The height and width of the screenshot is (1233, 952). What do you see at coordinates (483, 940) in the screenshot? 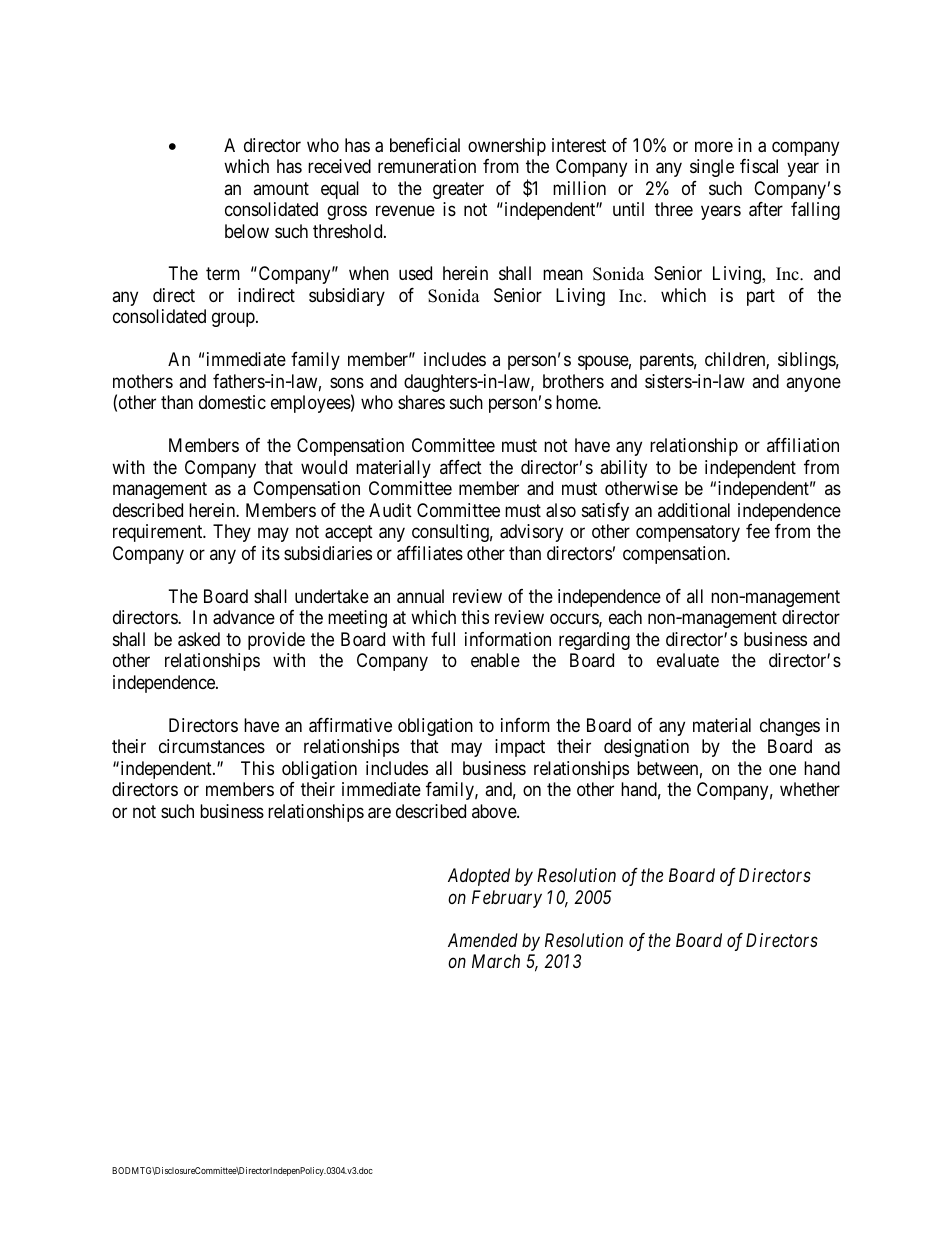
I see `Amended` at bounding box center [483, 940].
